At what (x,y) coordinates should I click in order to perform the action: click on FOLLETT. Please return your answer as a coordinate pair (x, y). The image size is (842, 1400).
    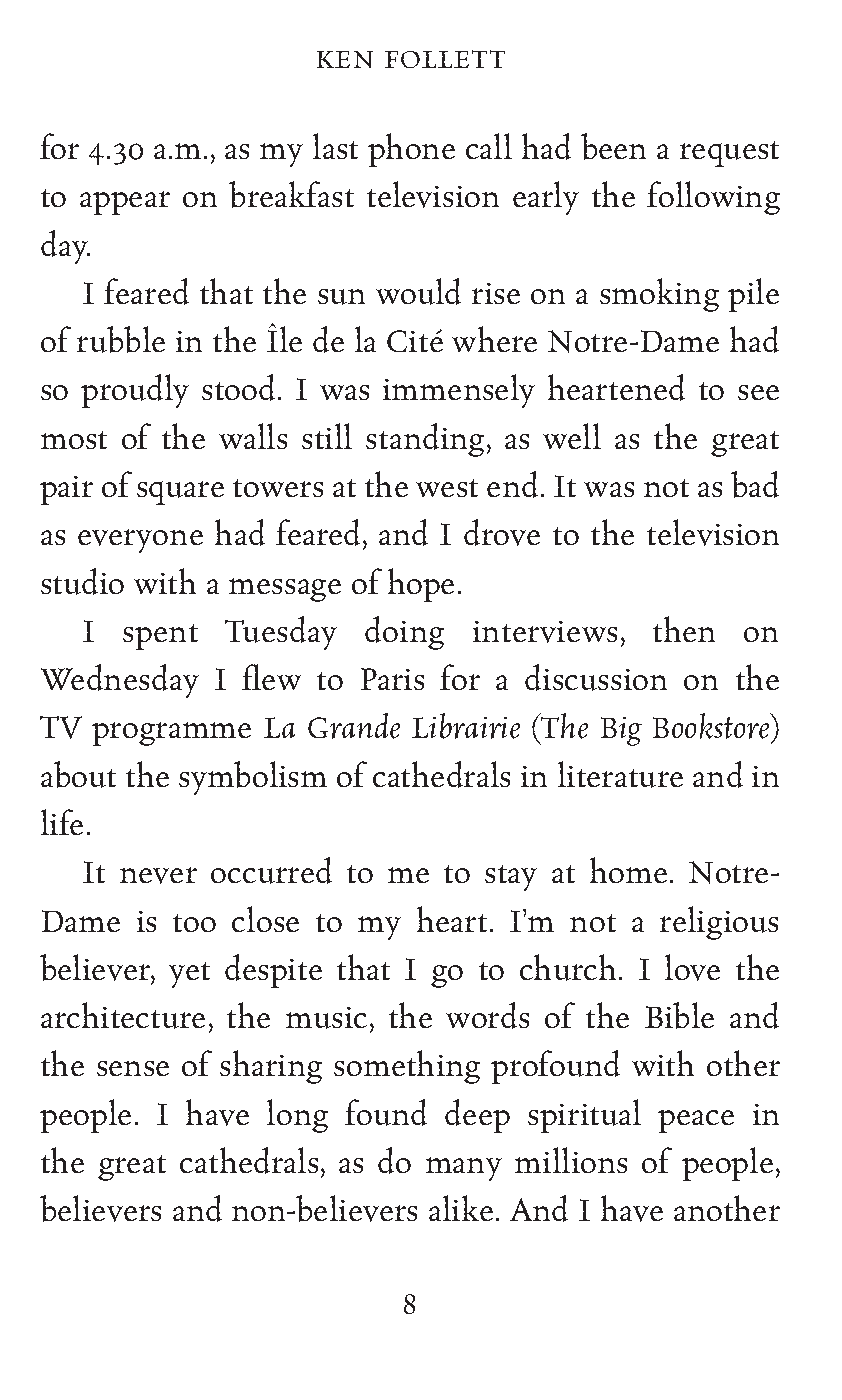
    Looking at the image, I should click on (445, 59).
